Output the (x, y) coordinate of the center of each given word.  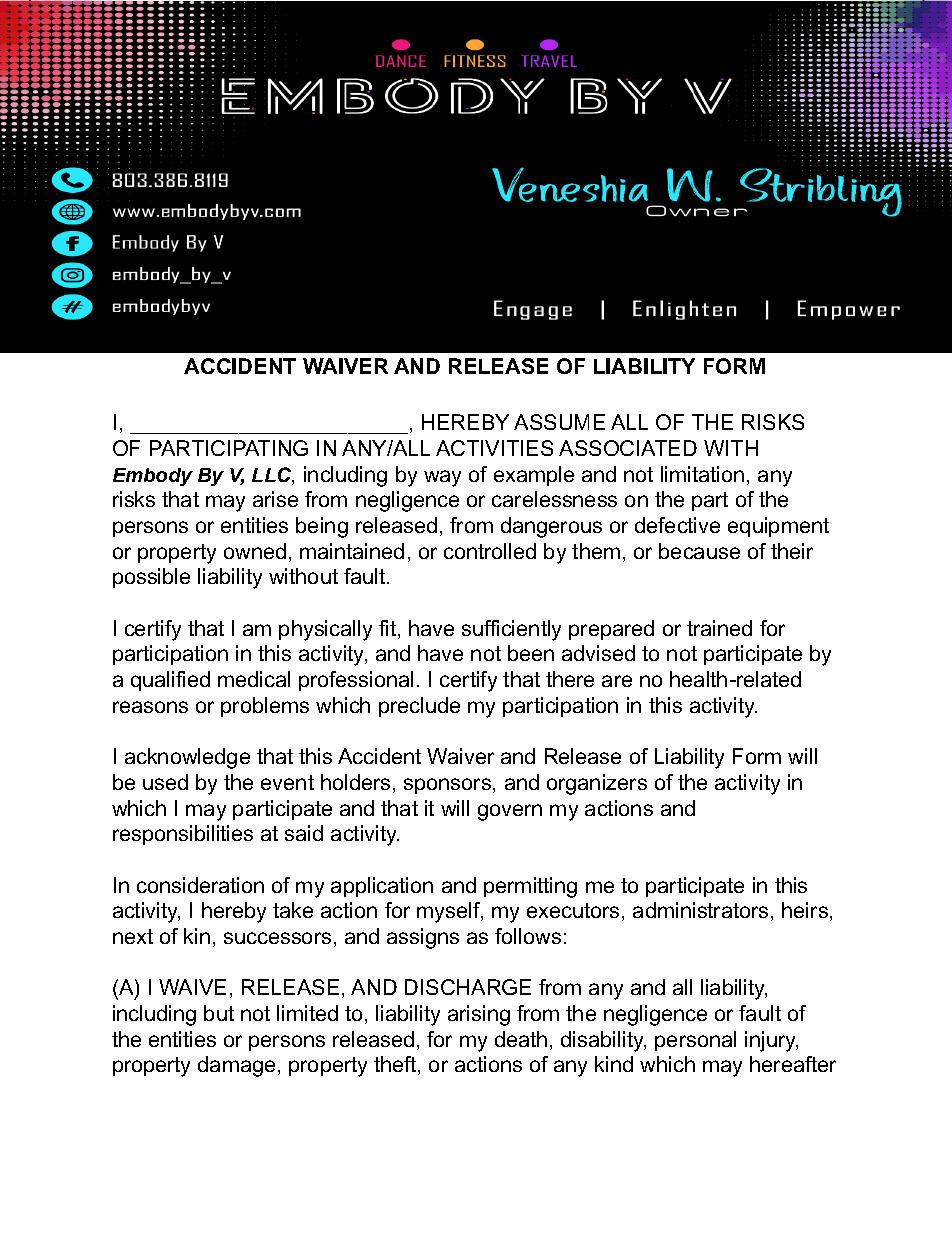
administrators (700, 910)
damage (236, 1066)
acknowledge (187, 758)
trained (719, 628)
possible (151, 578)
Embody (153, 477)
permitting (530, 887)
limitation (702, 474)
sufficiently (511, 630)
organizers (597, 784)
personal (695, 1041)
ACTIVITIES (494, 448)
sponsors (449, 786)
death (521, 1039)
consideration (200, 885)
